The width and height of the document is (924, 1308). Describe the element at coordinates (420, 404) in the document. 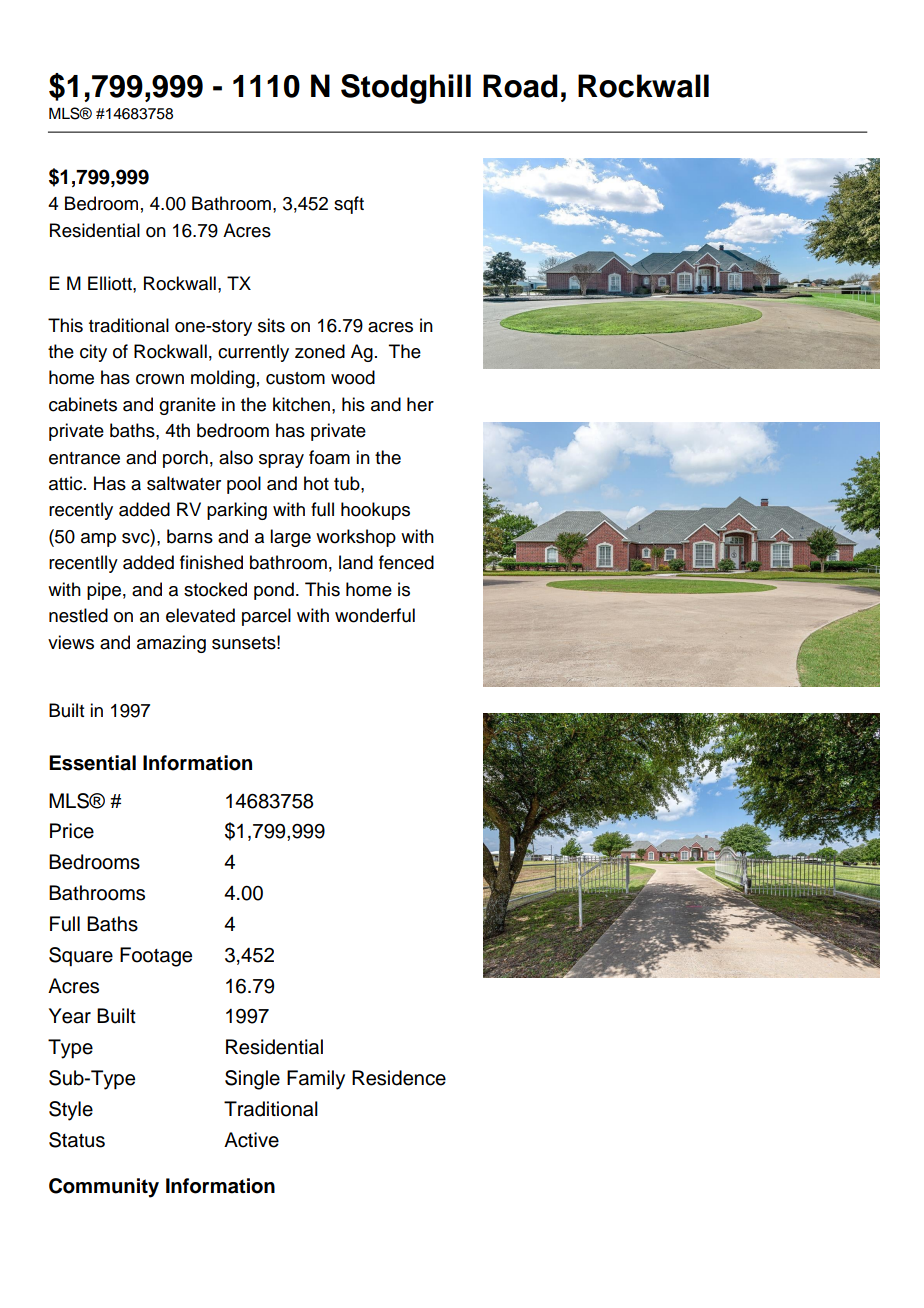

I see `her` at that location.
